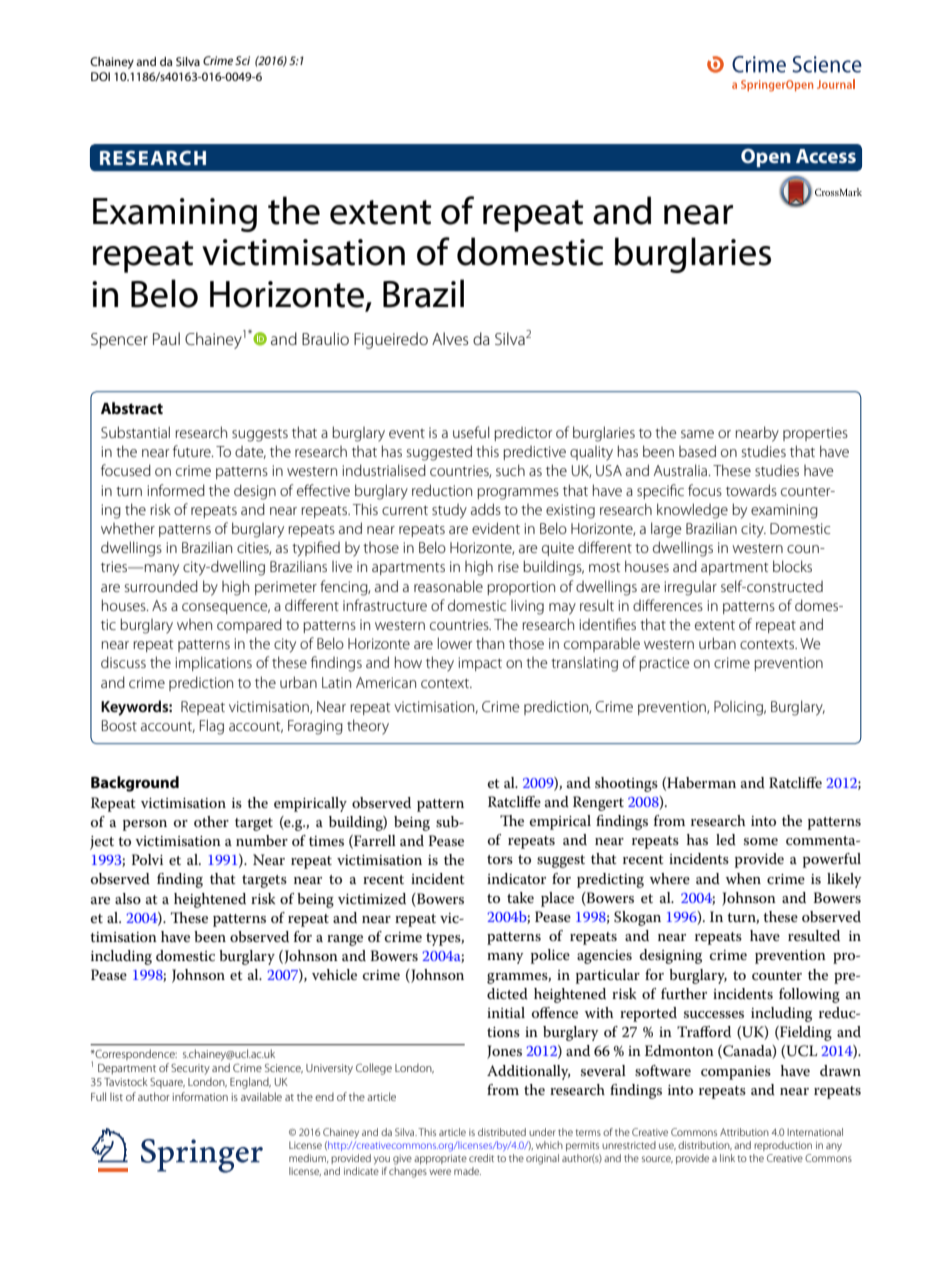 The width and height of the screenshot is (952, 1270). What do you see at coordinates (690, 588) in the screenshot?
I see `irregular` at bounding box center [690, 588].
